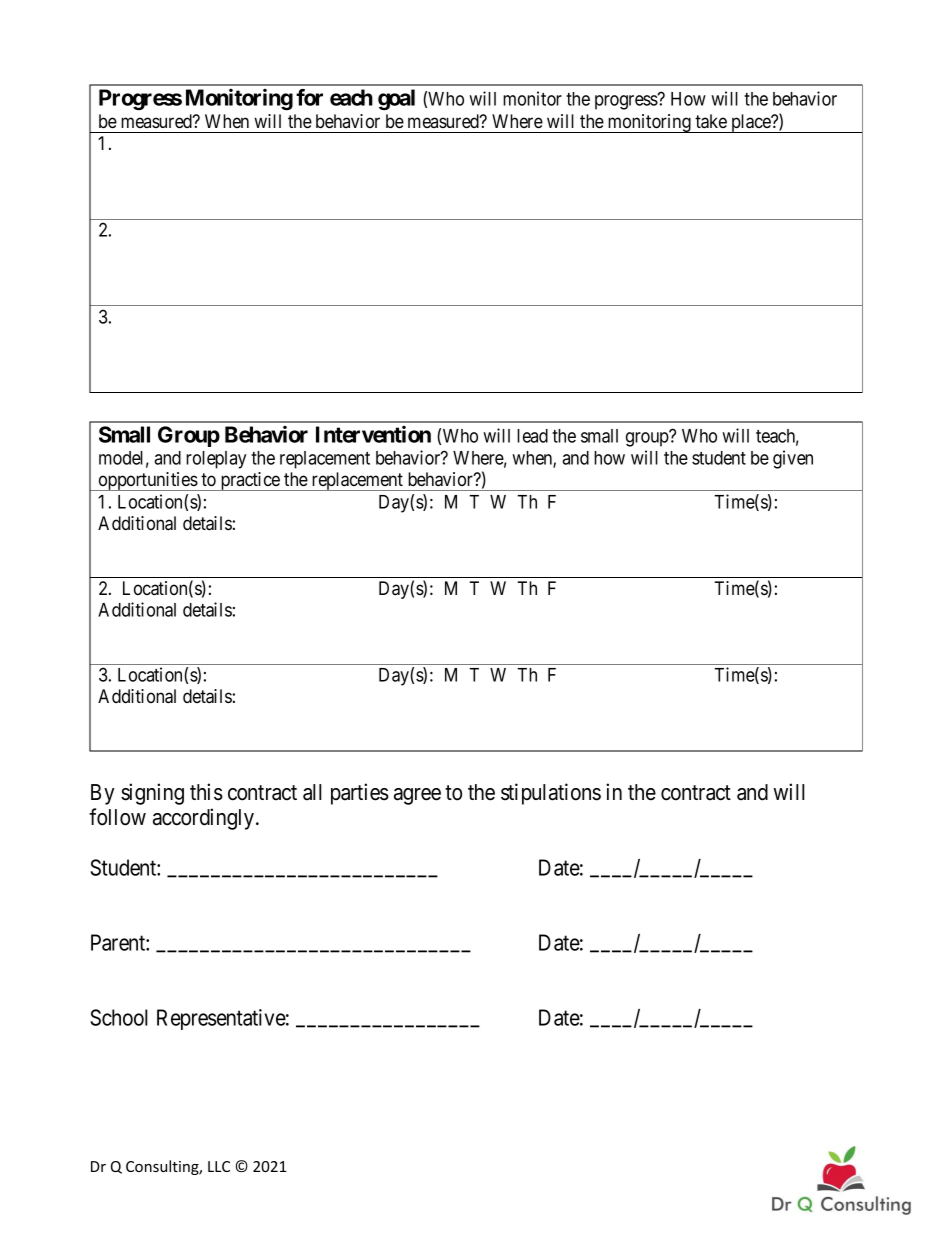  Describe the element at coordinates (417, 796) in the screenshot. I see `agree` at that location.
